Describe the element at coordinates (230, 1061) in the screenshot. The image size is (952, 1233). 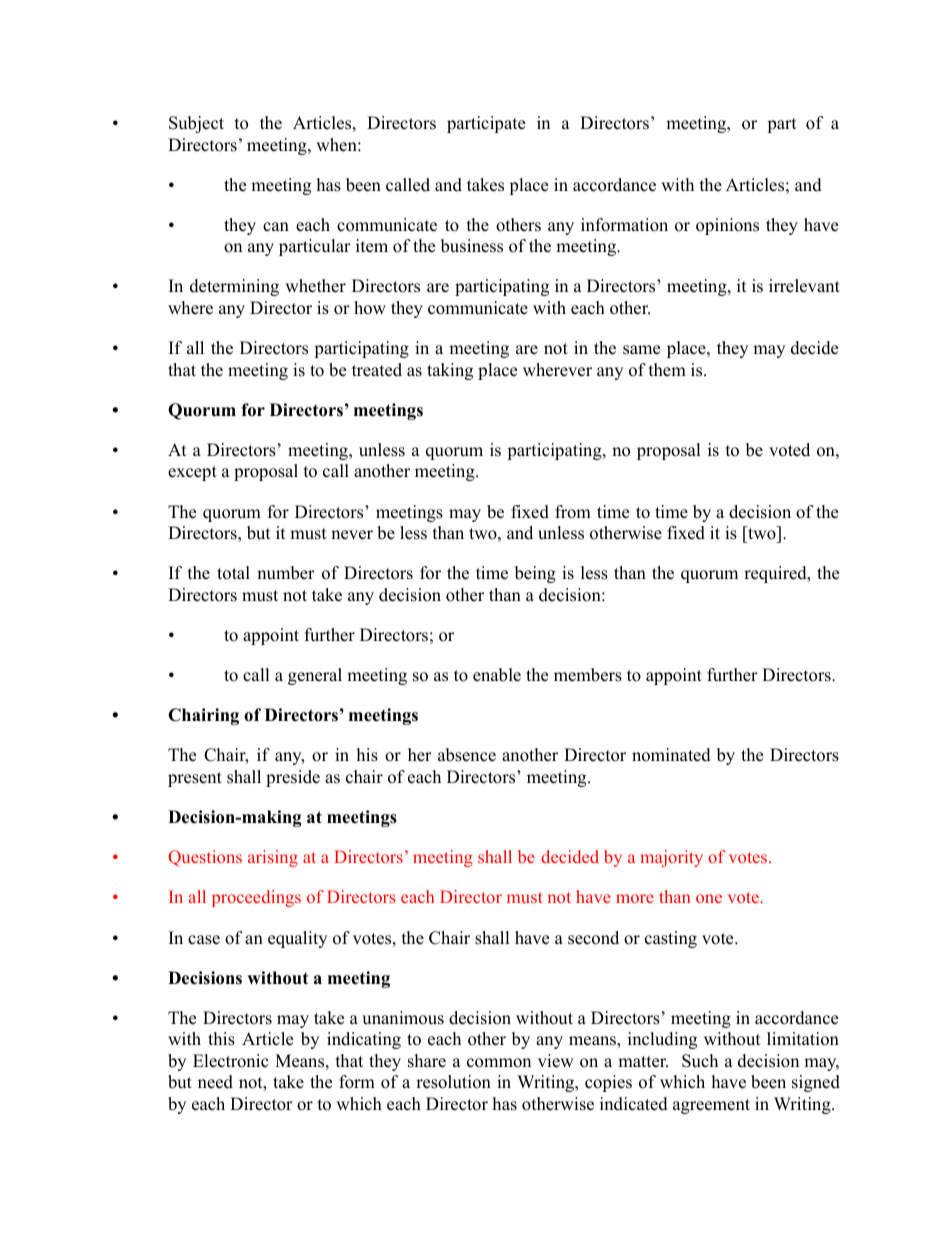
I see `Electronic` at that location.
